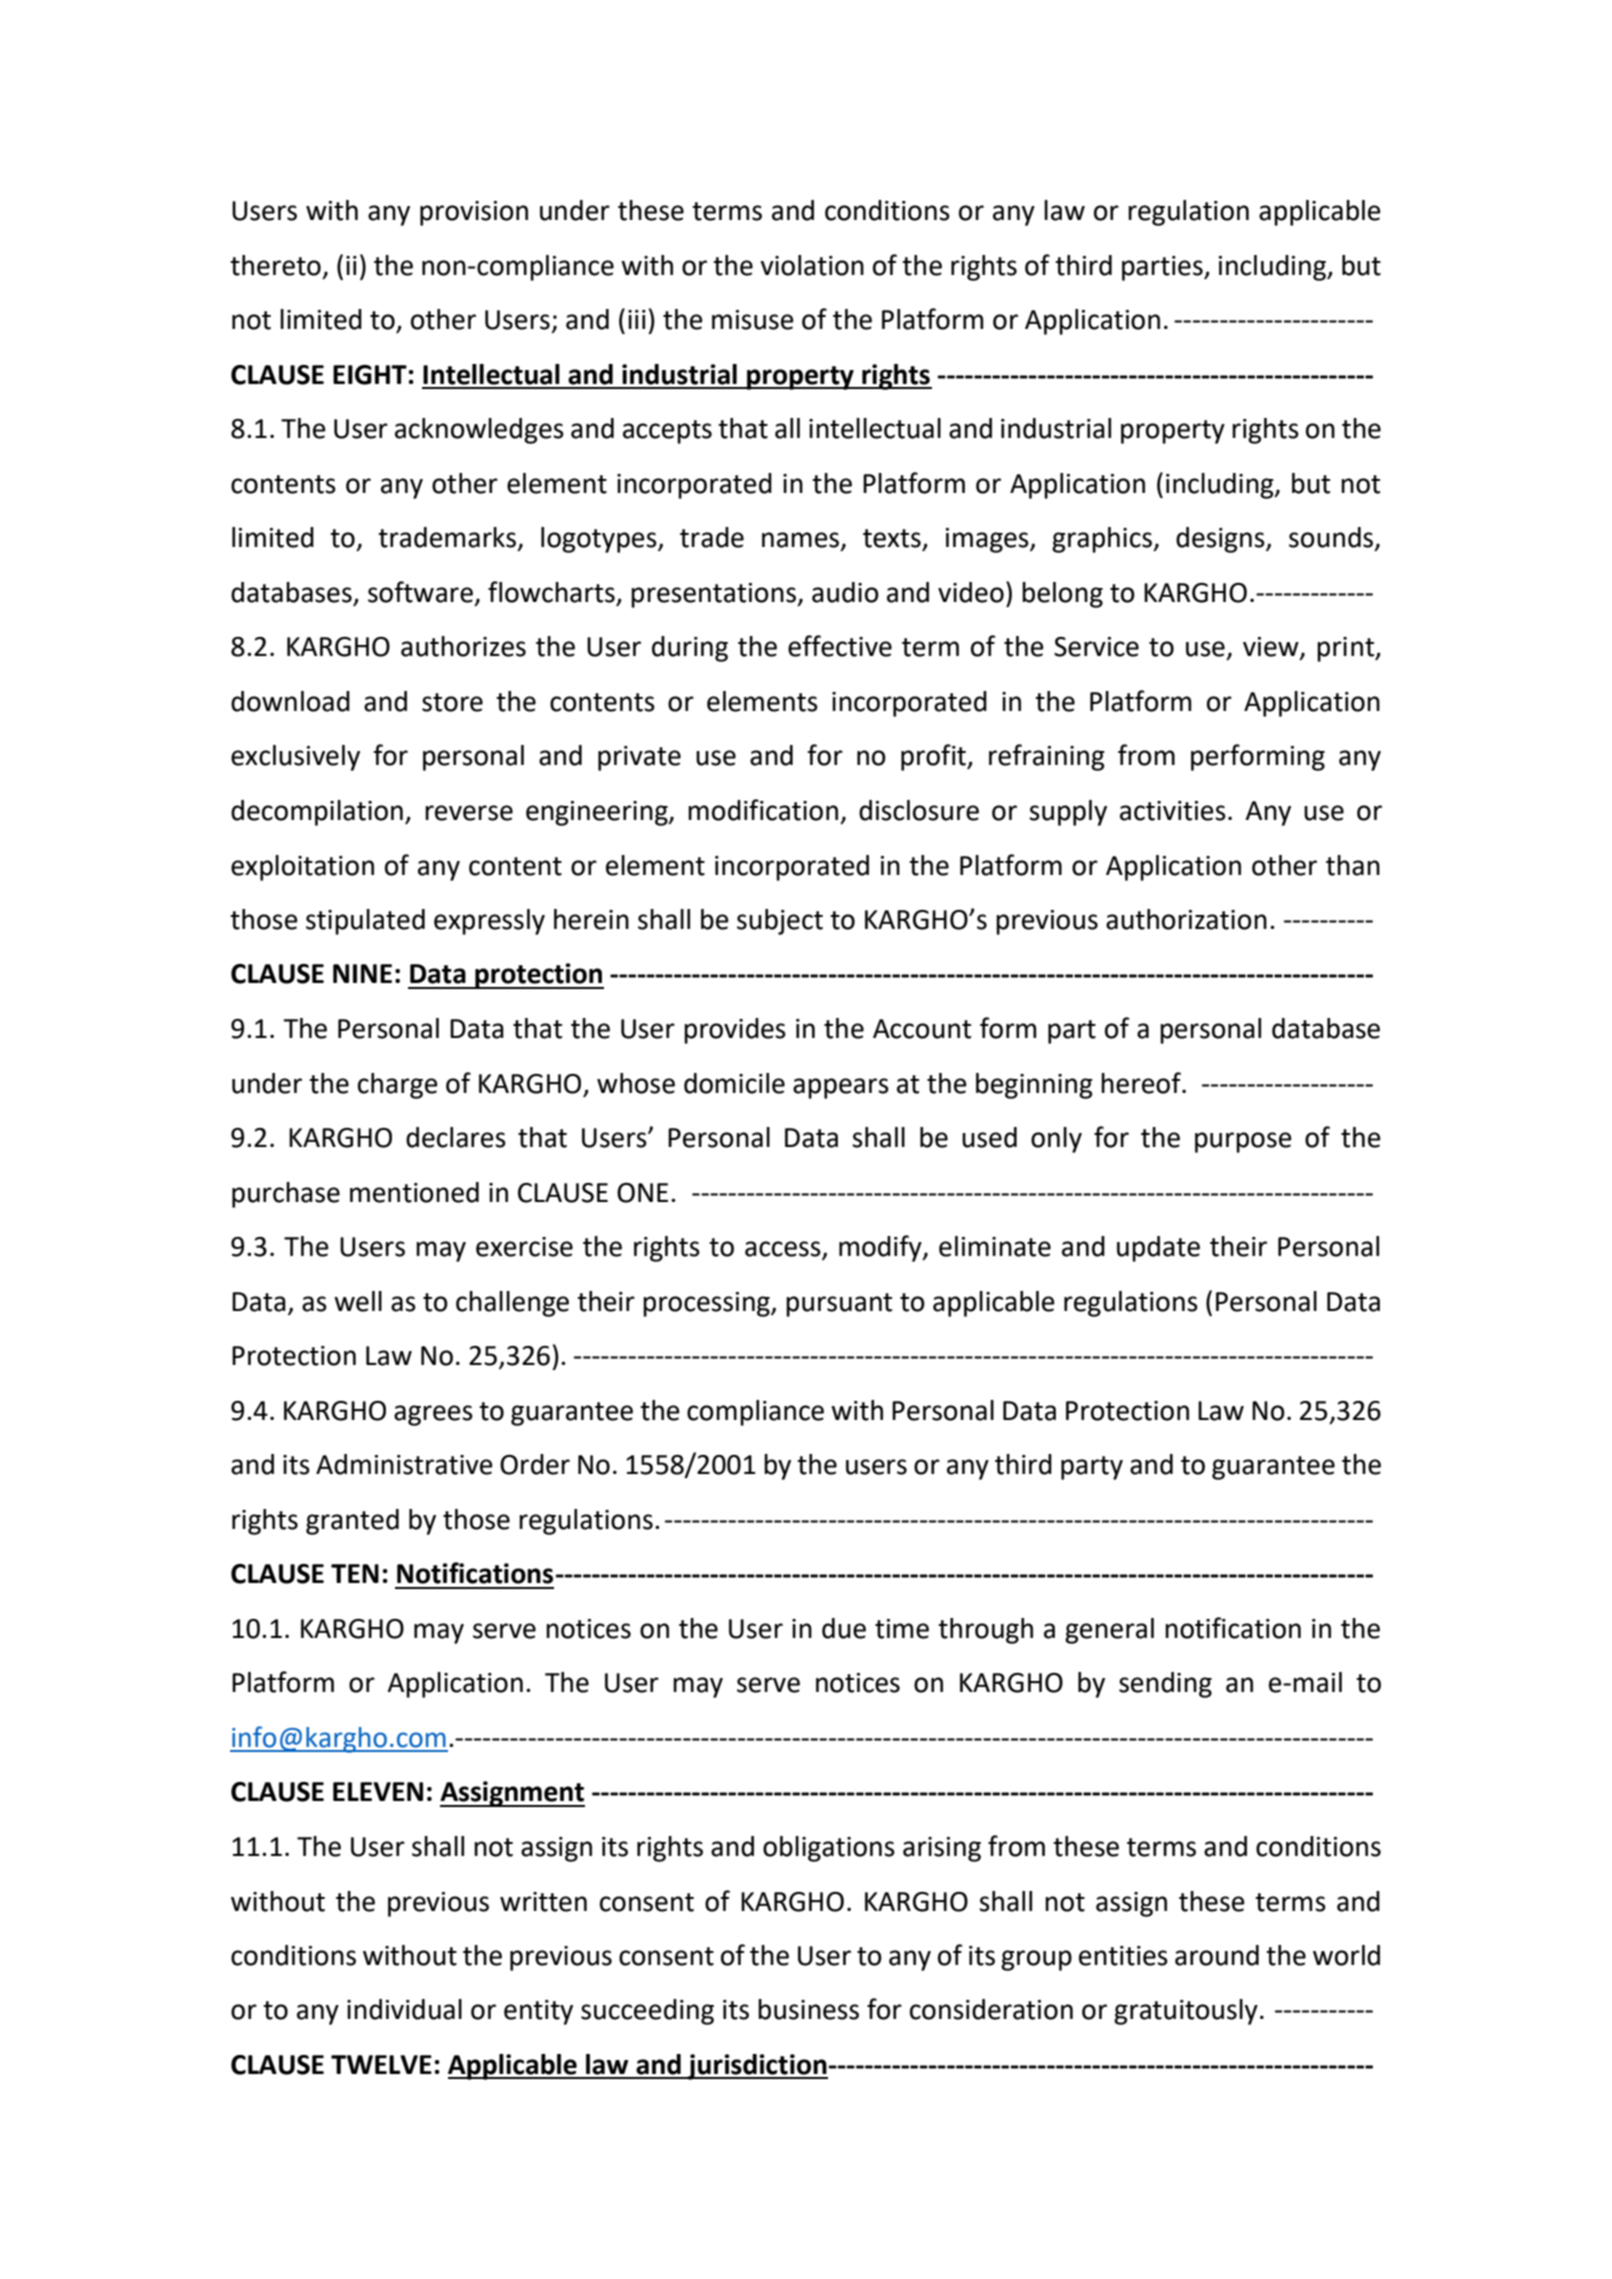  I want to click on provision, so click(474, 213).
